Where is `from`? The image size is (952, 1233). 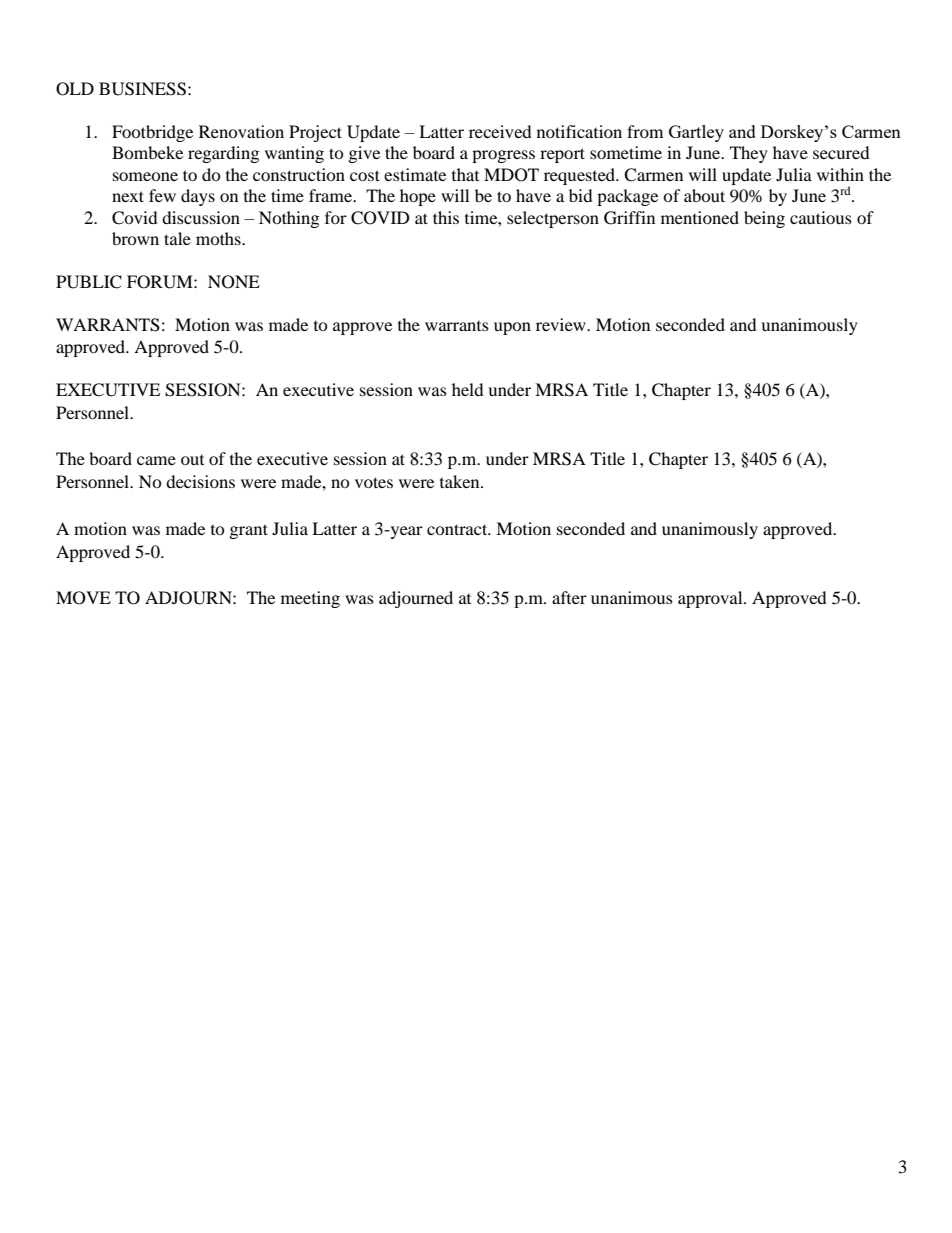
from is located at coordinates (645, 131).
